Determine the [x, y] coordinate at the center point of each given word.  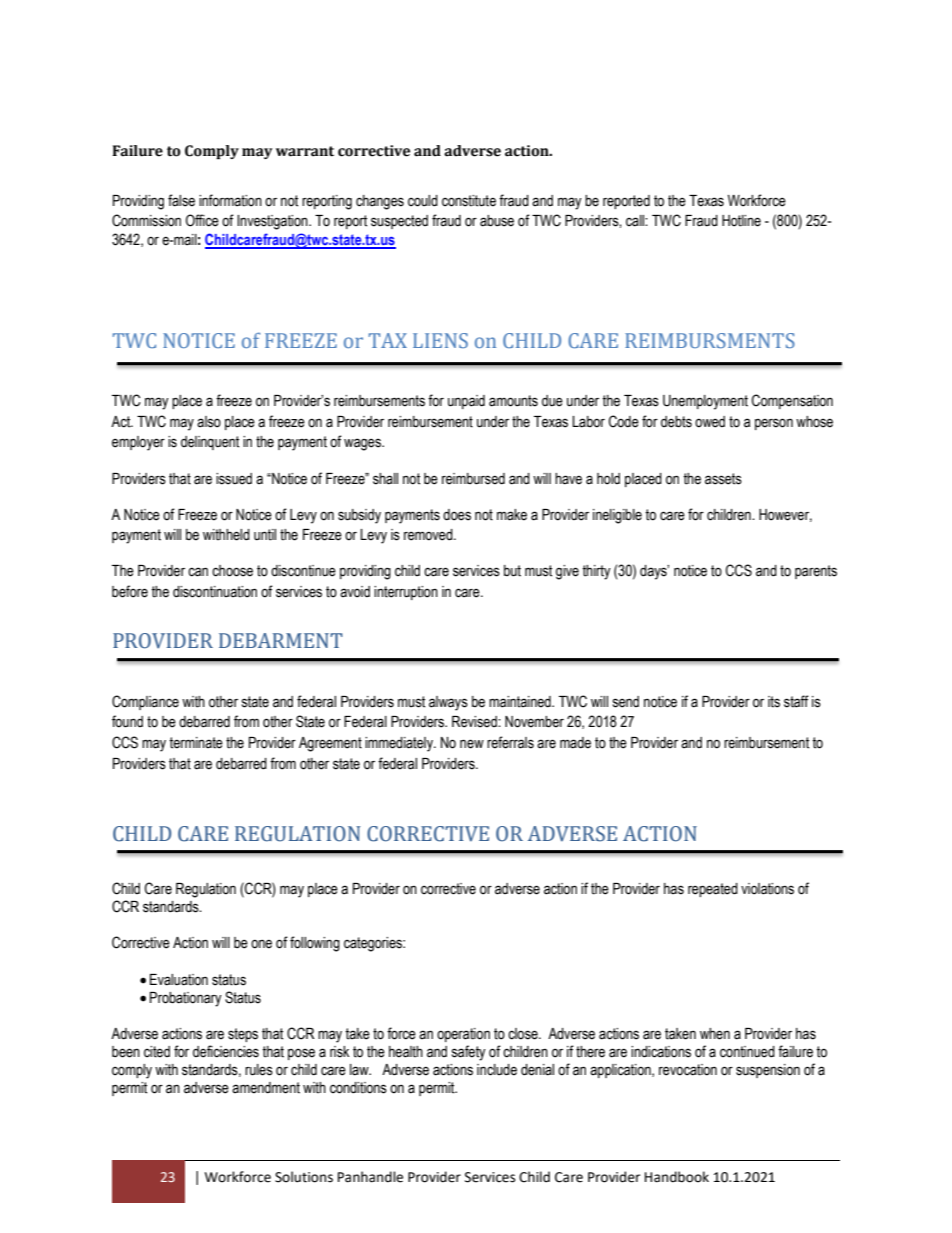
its [774, 702]
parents [816, 572]
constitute [469, 201]
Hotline [741, 221]
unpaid [466, 402]
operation [463, 1035]
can [198, 572]
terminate [196, 743]
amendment [266, 1088]
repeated [713, 890]
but [512, 571]
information [230, 200]
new [472, 744]
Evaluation [179, 980]
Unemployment [705, 402]
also [209, 422]
